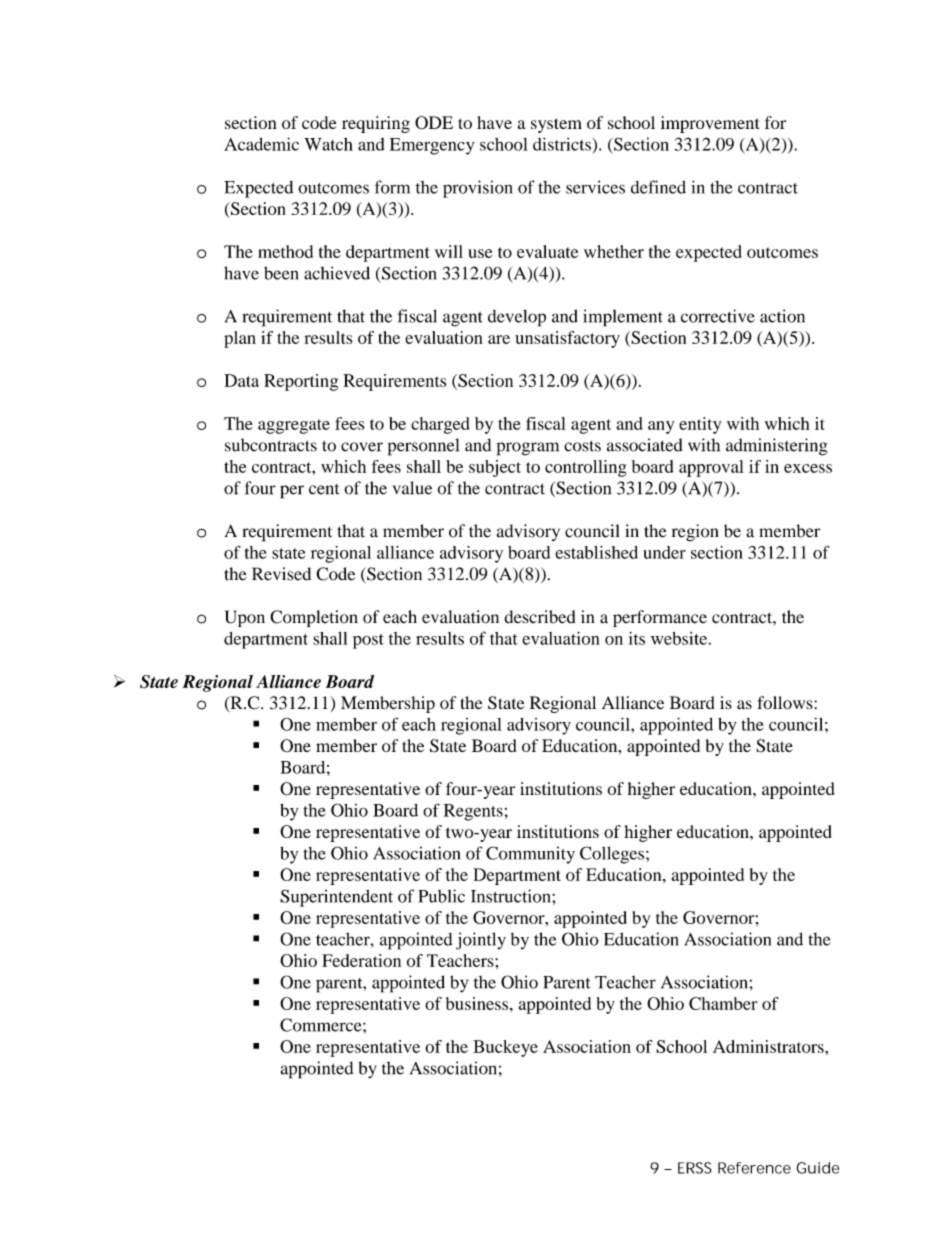 This screenshot has height=1233, width=952. What do you see at coordinates (563, 144) in the screenshot?
I see `districts` at bounding box center [563, 144].
